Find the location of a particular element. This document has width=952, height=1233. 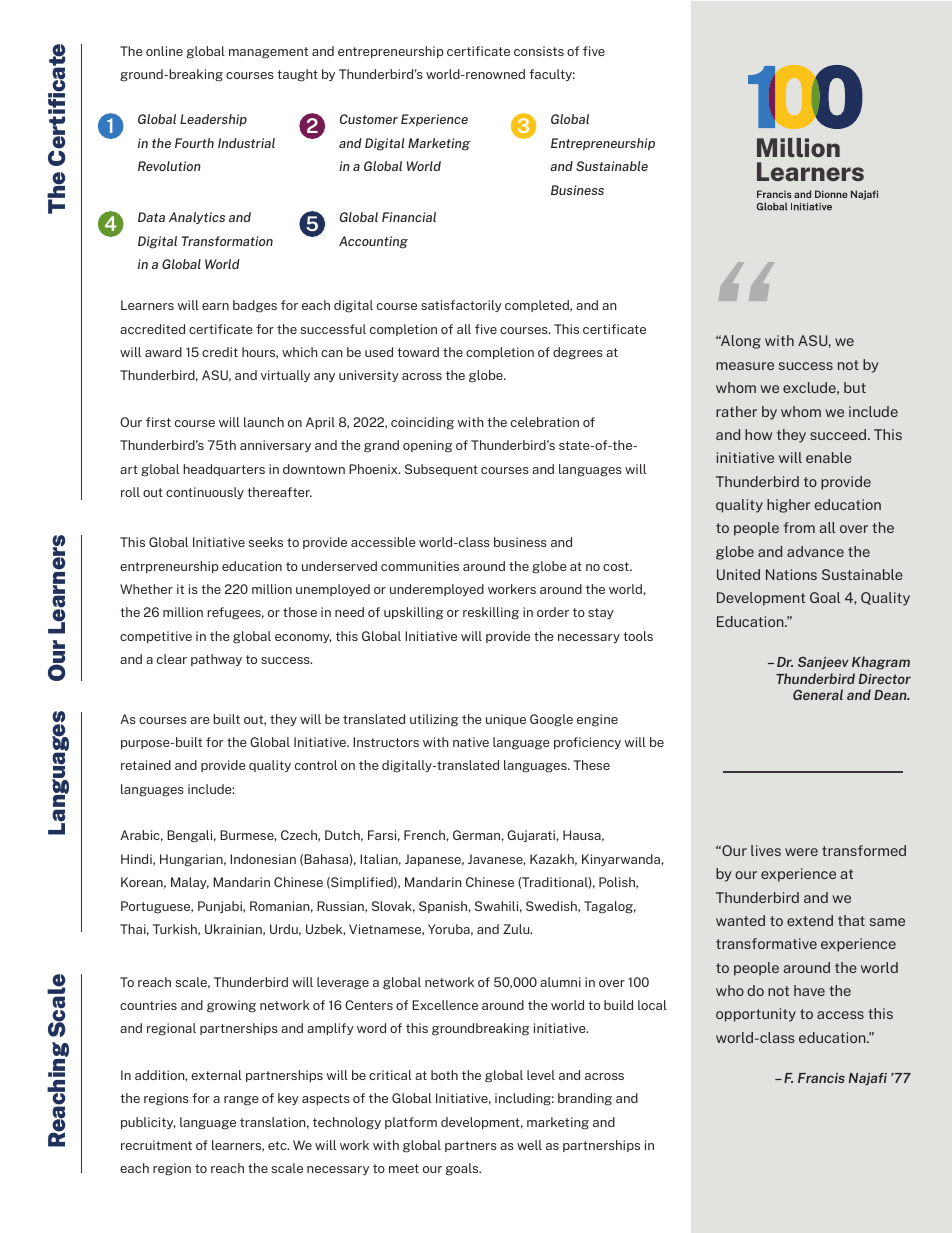

but is located at coordinates (855, 387).
